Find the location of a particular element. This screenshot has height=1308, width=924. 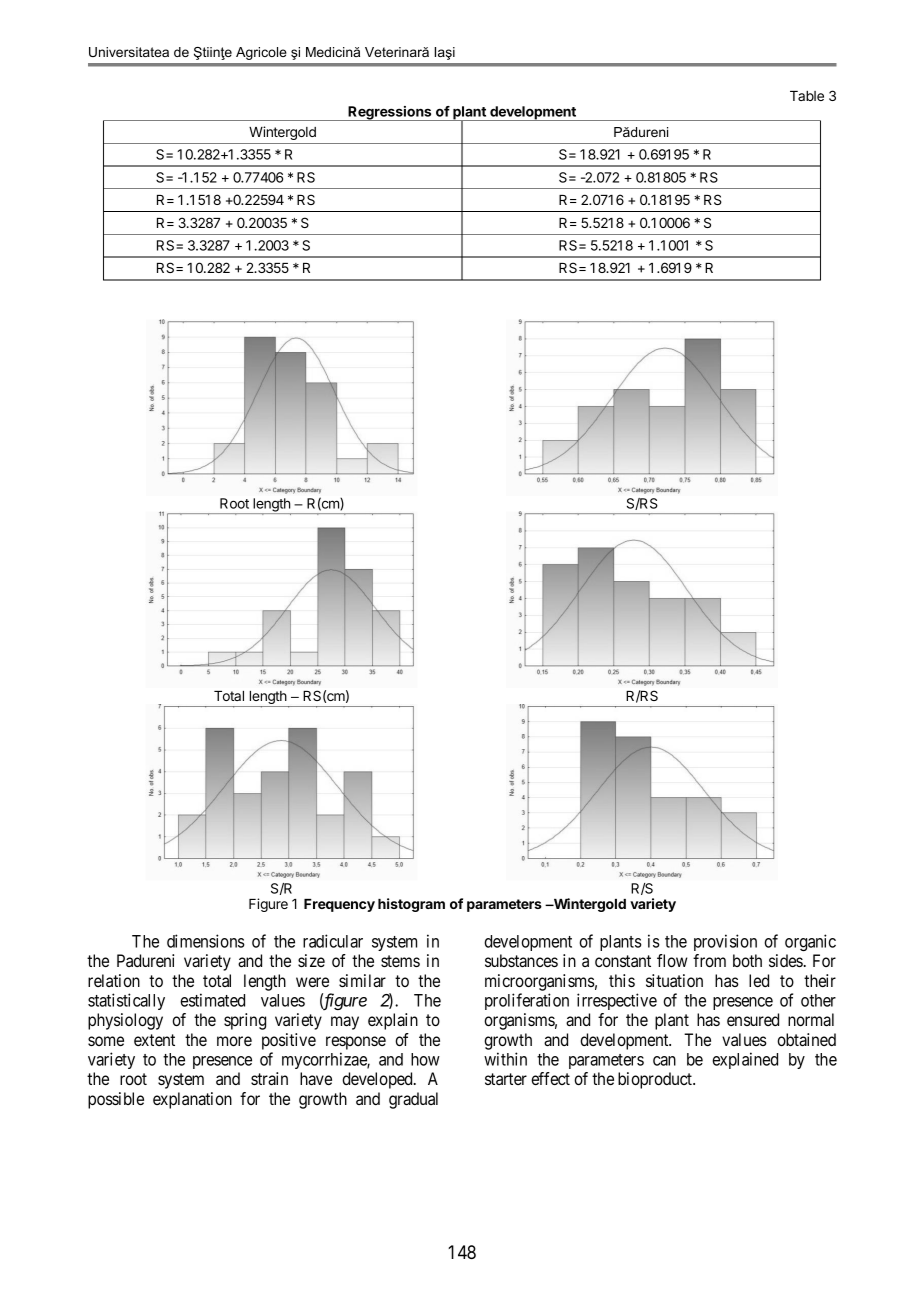

Frequency is located at coordinates (339, 905).
